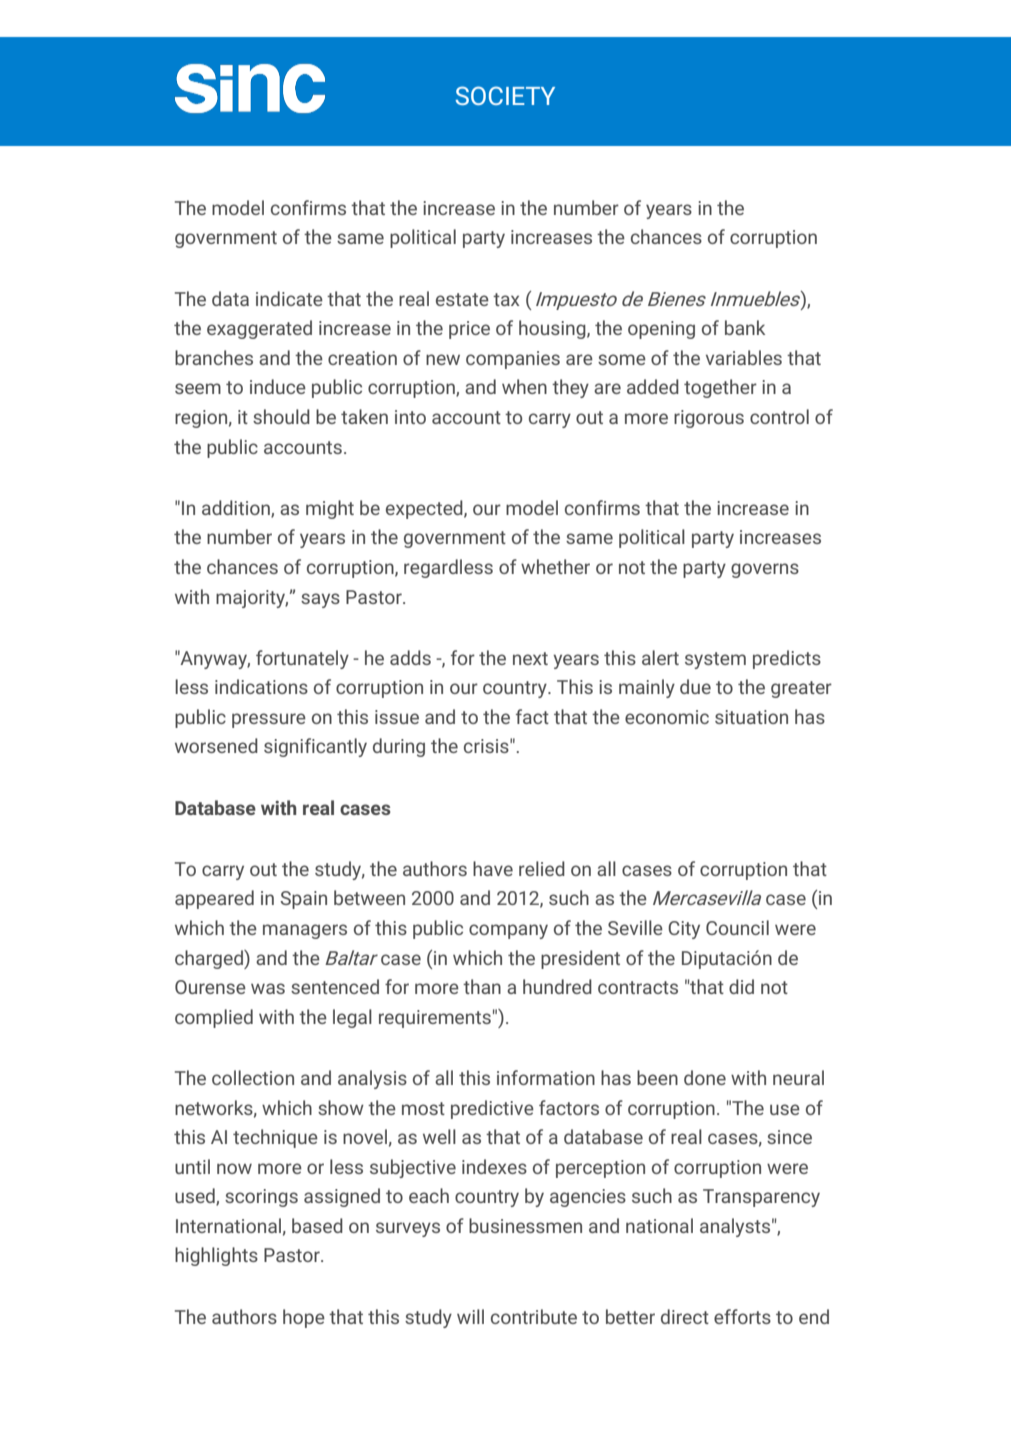 The image size is (1011, 1431). Describe the element at coordinates (493, 868) in the image. I see `have` at that location.
